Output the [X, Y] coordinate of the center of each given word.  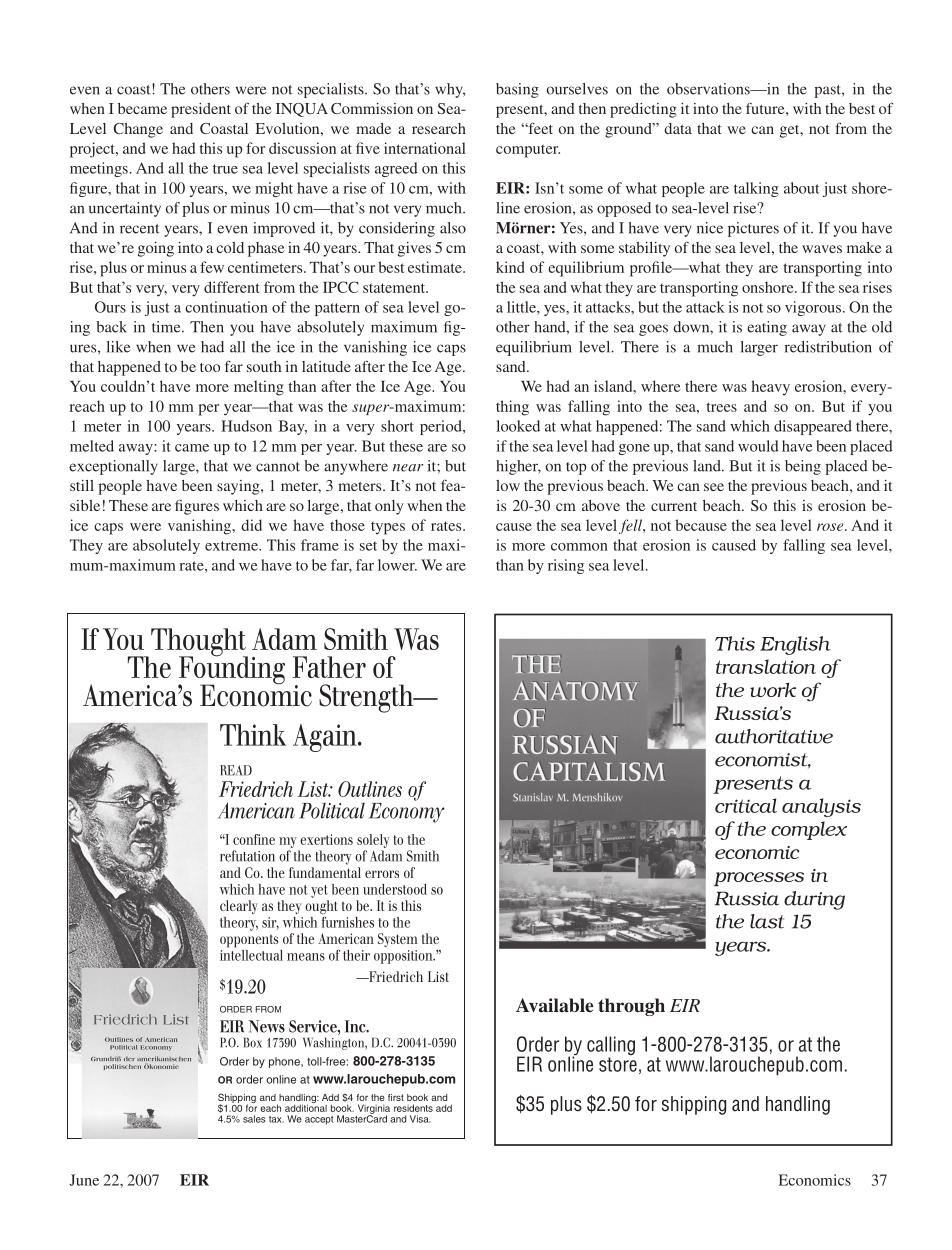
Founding [231, 670]
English [795, 645]
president [201, 110]
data [678, 128]
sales [254, 1119]
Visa [420, 1119]
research [439, 128]
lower [397, 565]
